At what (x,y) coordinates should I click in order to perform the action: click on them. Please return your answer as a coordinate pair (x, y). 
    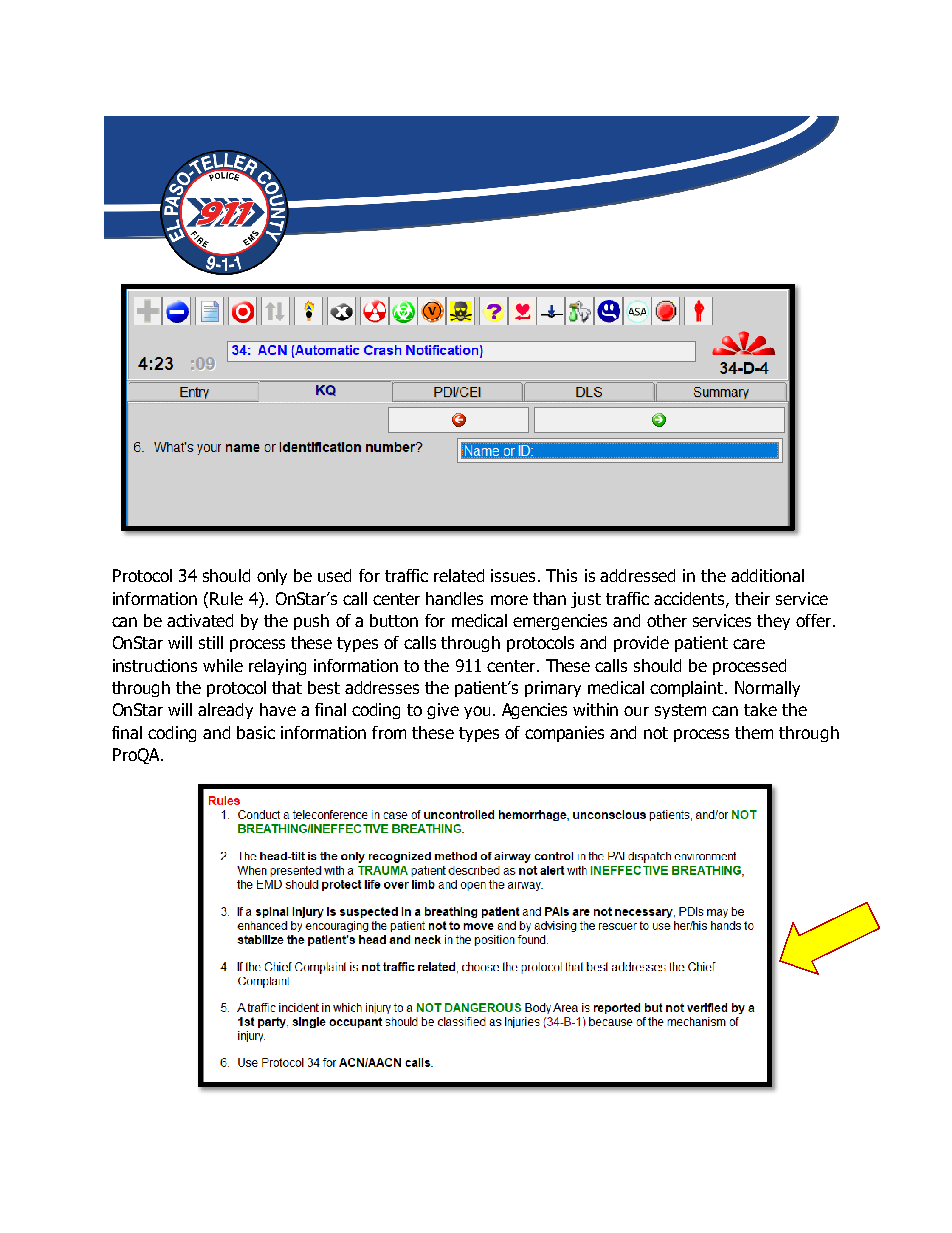
    Looking at the image, I should click on (754, 732).
